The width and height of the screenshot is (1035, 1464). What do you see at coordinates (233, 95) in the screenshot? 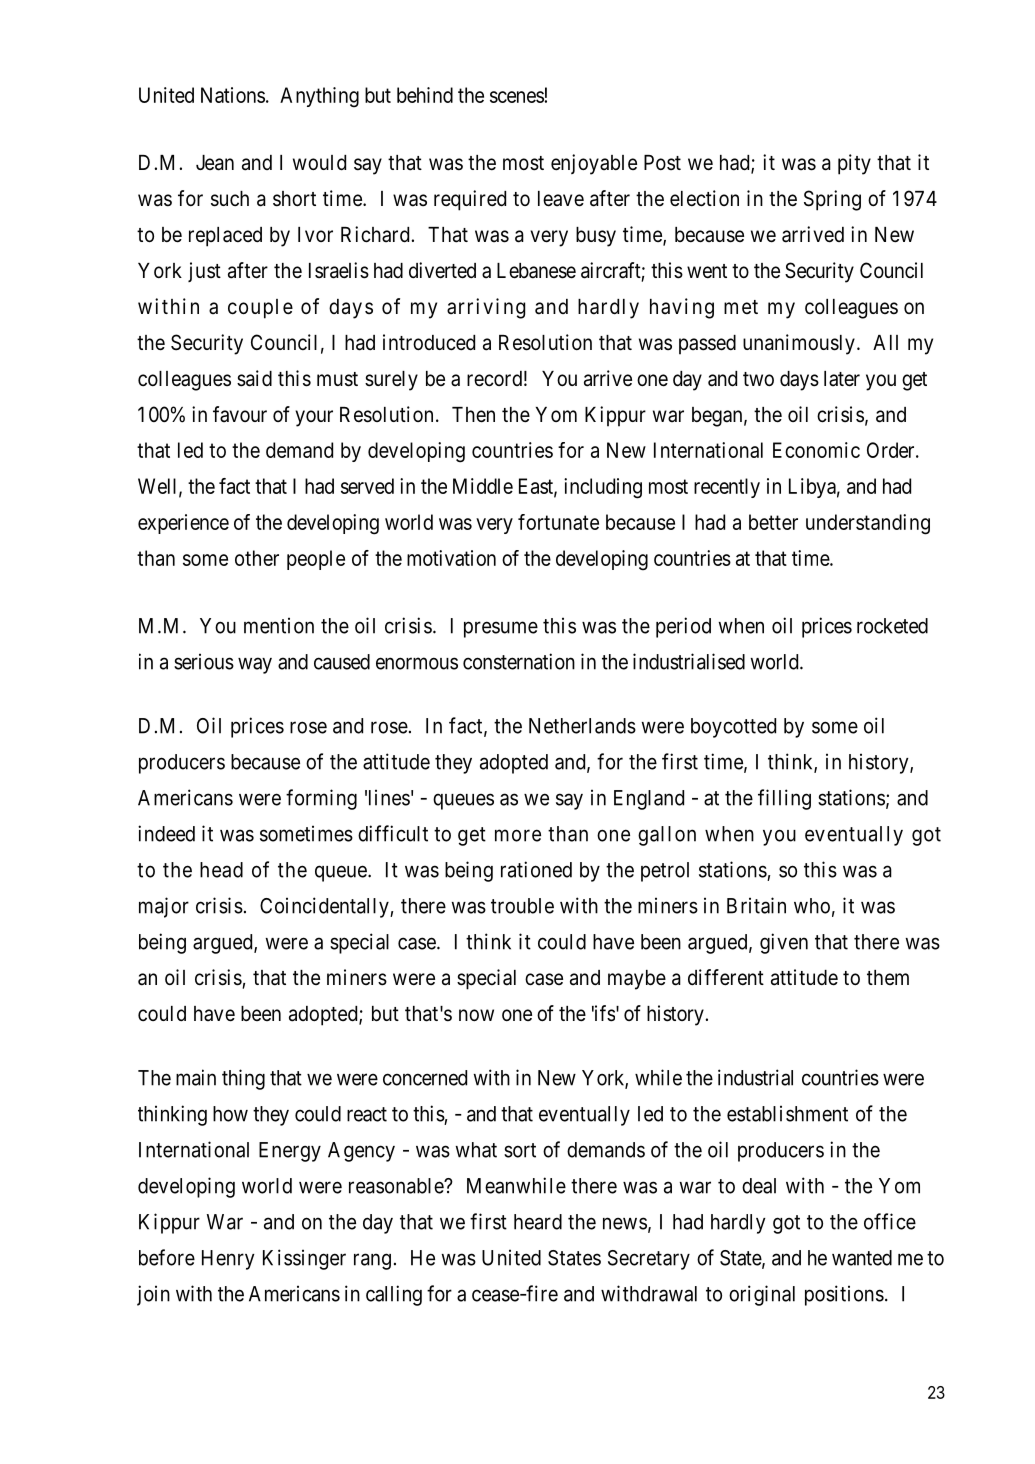
I see `Nations` at bounding box center [233, 95].
